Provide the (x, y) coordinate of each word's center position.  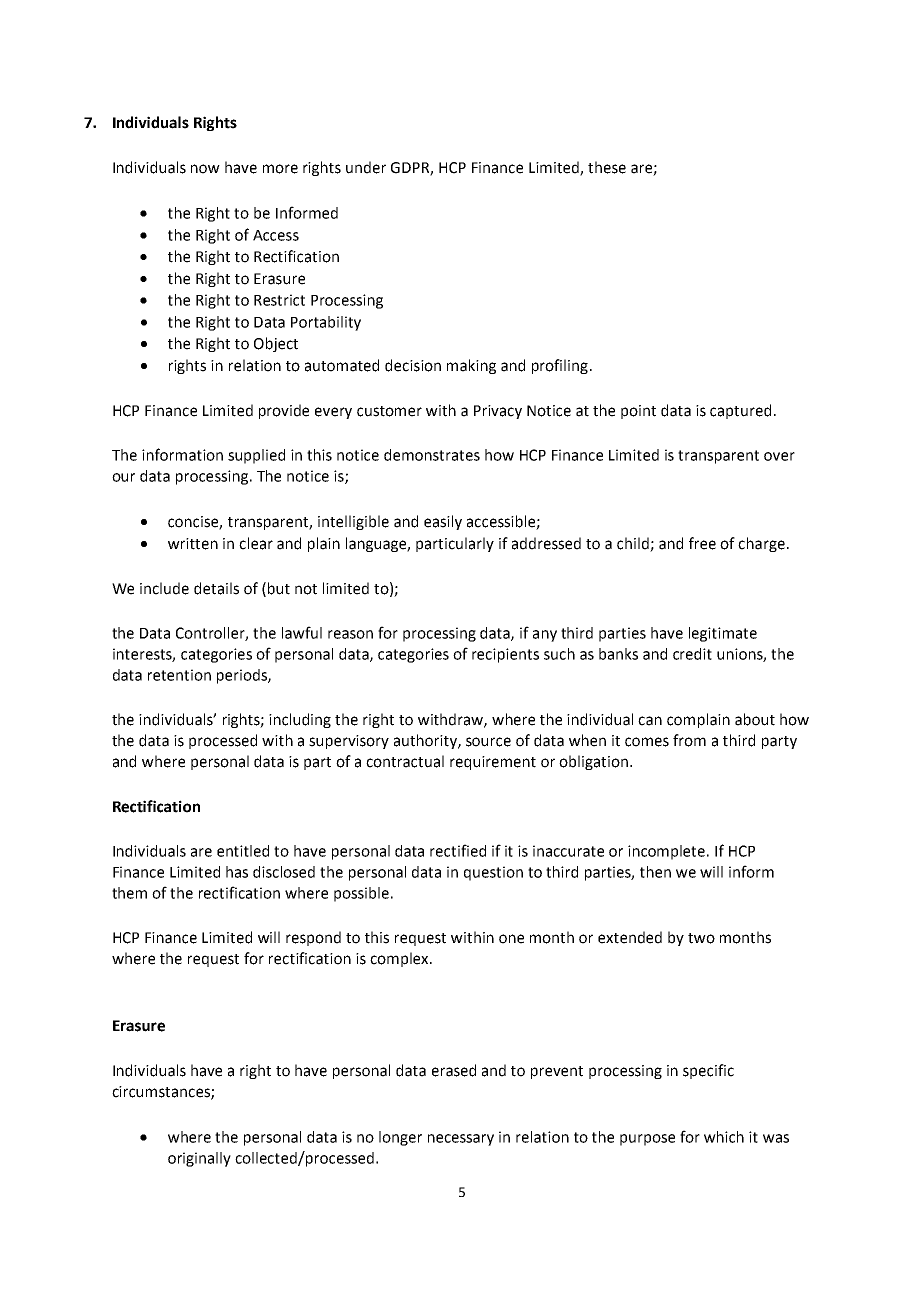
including (300, 720)
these (607, 167)
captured (740, 411)
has (237, 872)
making (471, 366)
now (205, 169)
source (488, 742)
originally (199, 1159)
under (366, 167)
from (689, 740)
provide (284, 411)
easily (443, 522)
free (702, 543)
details (216, 588)
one (511, 939)
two (701, 938)
